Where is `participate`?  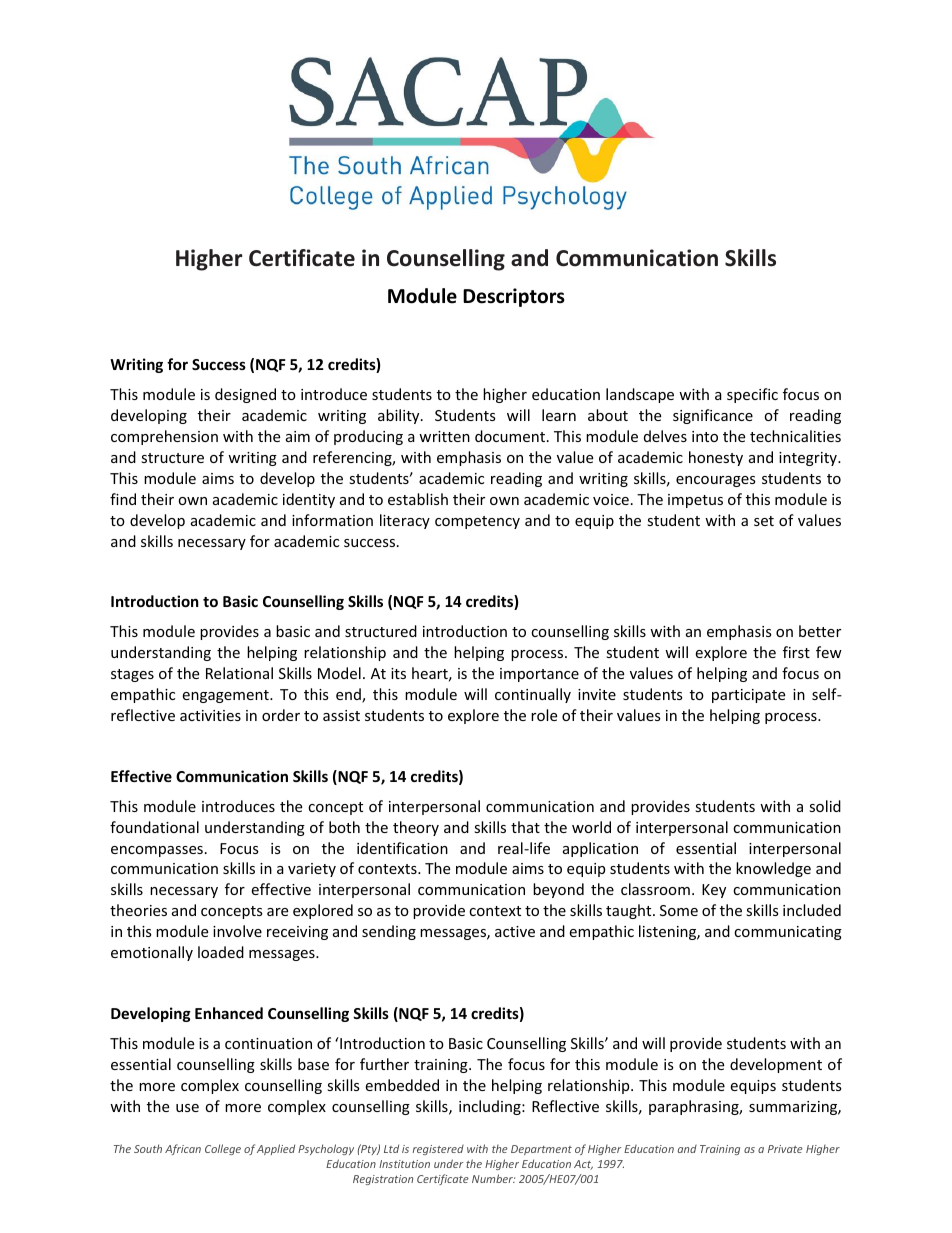
participate is located at coordinates (748, 696).
